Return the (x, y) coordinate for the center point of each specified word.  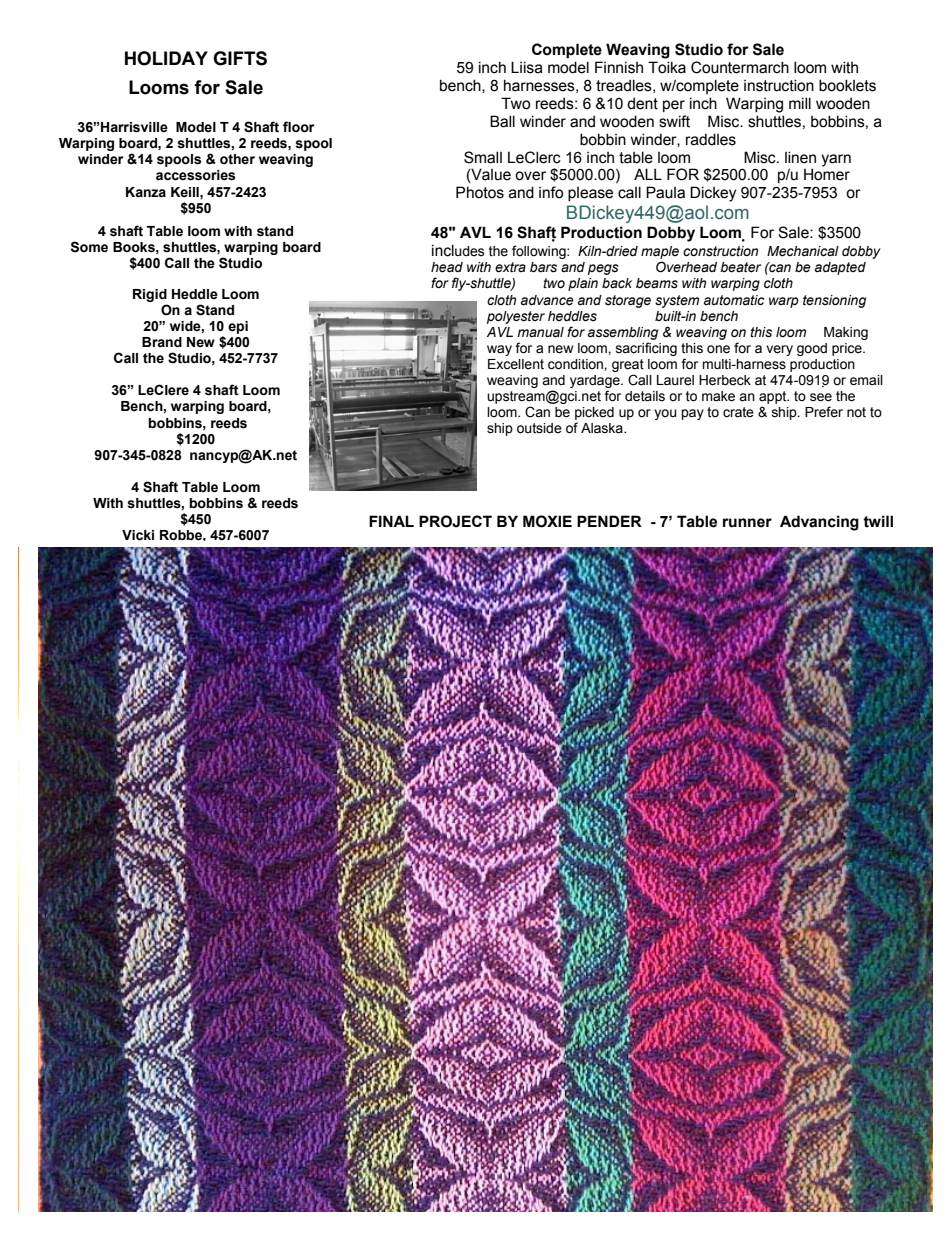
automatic (734, 300)
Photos (480, 192)
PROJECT (455, 521)
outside (539, 428)
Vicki (138, 535)
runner (747, 523)
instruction (779, 85)
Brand (162, 342)
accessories (195, 175)
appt (774, 397)
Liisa (527, 67)
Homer (827, 174)
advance (547, 300)
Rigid (150, 295)
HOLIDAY (166, 58)
